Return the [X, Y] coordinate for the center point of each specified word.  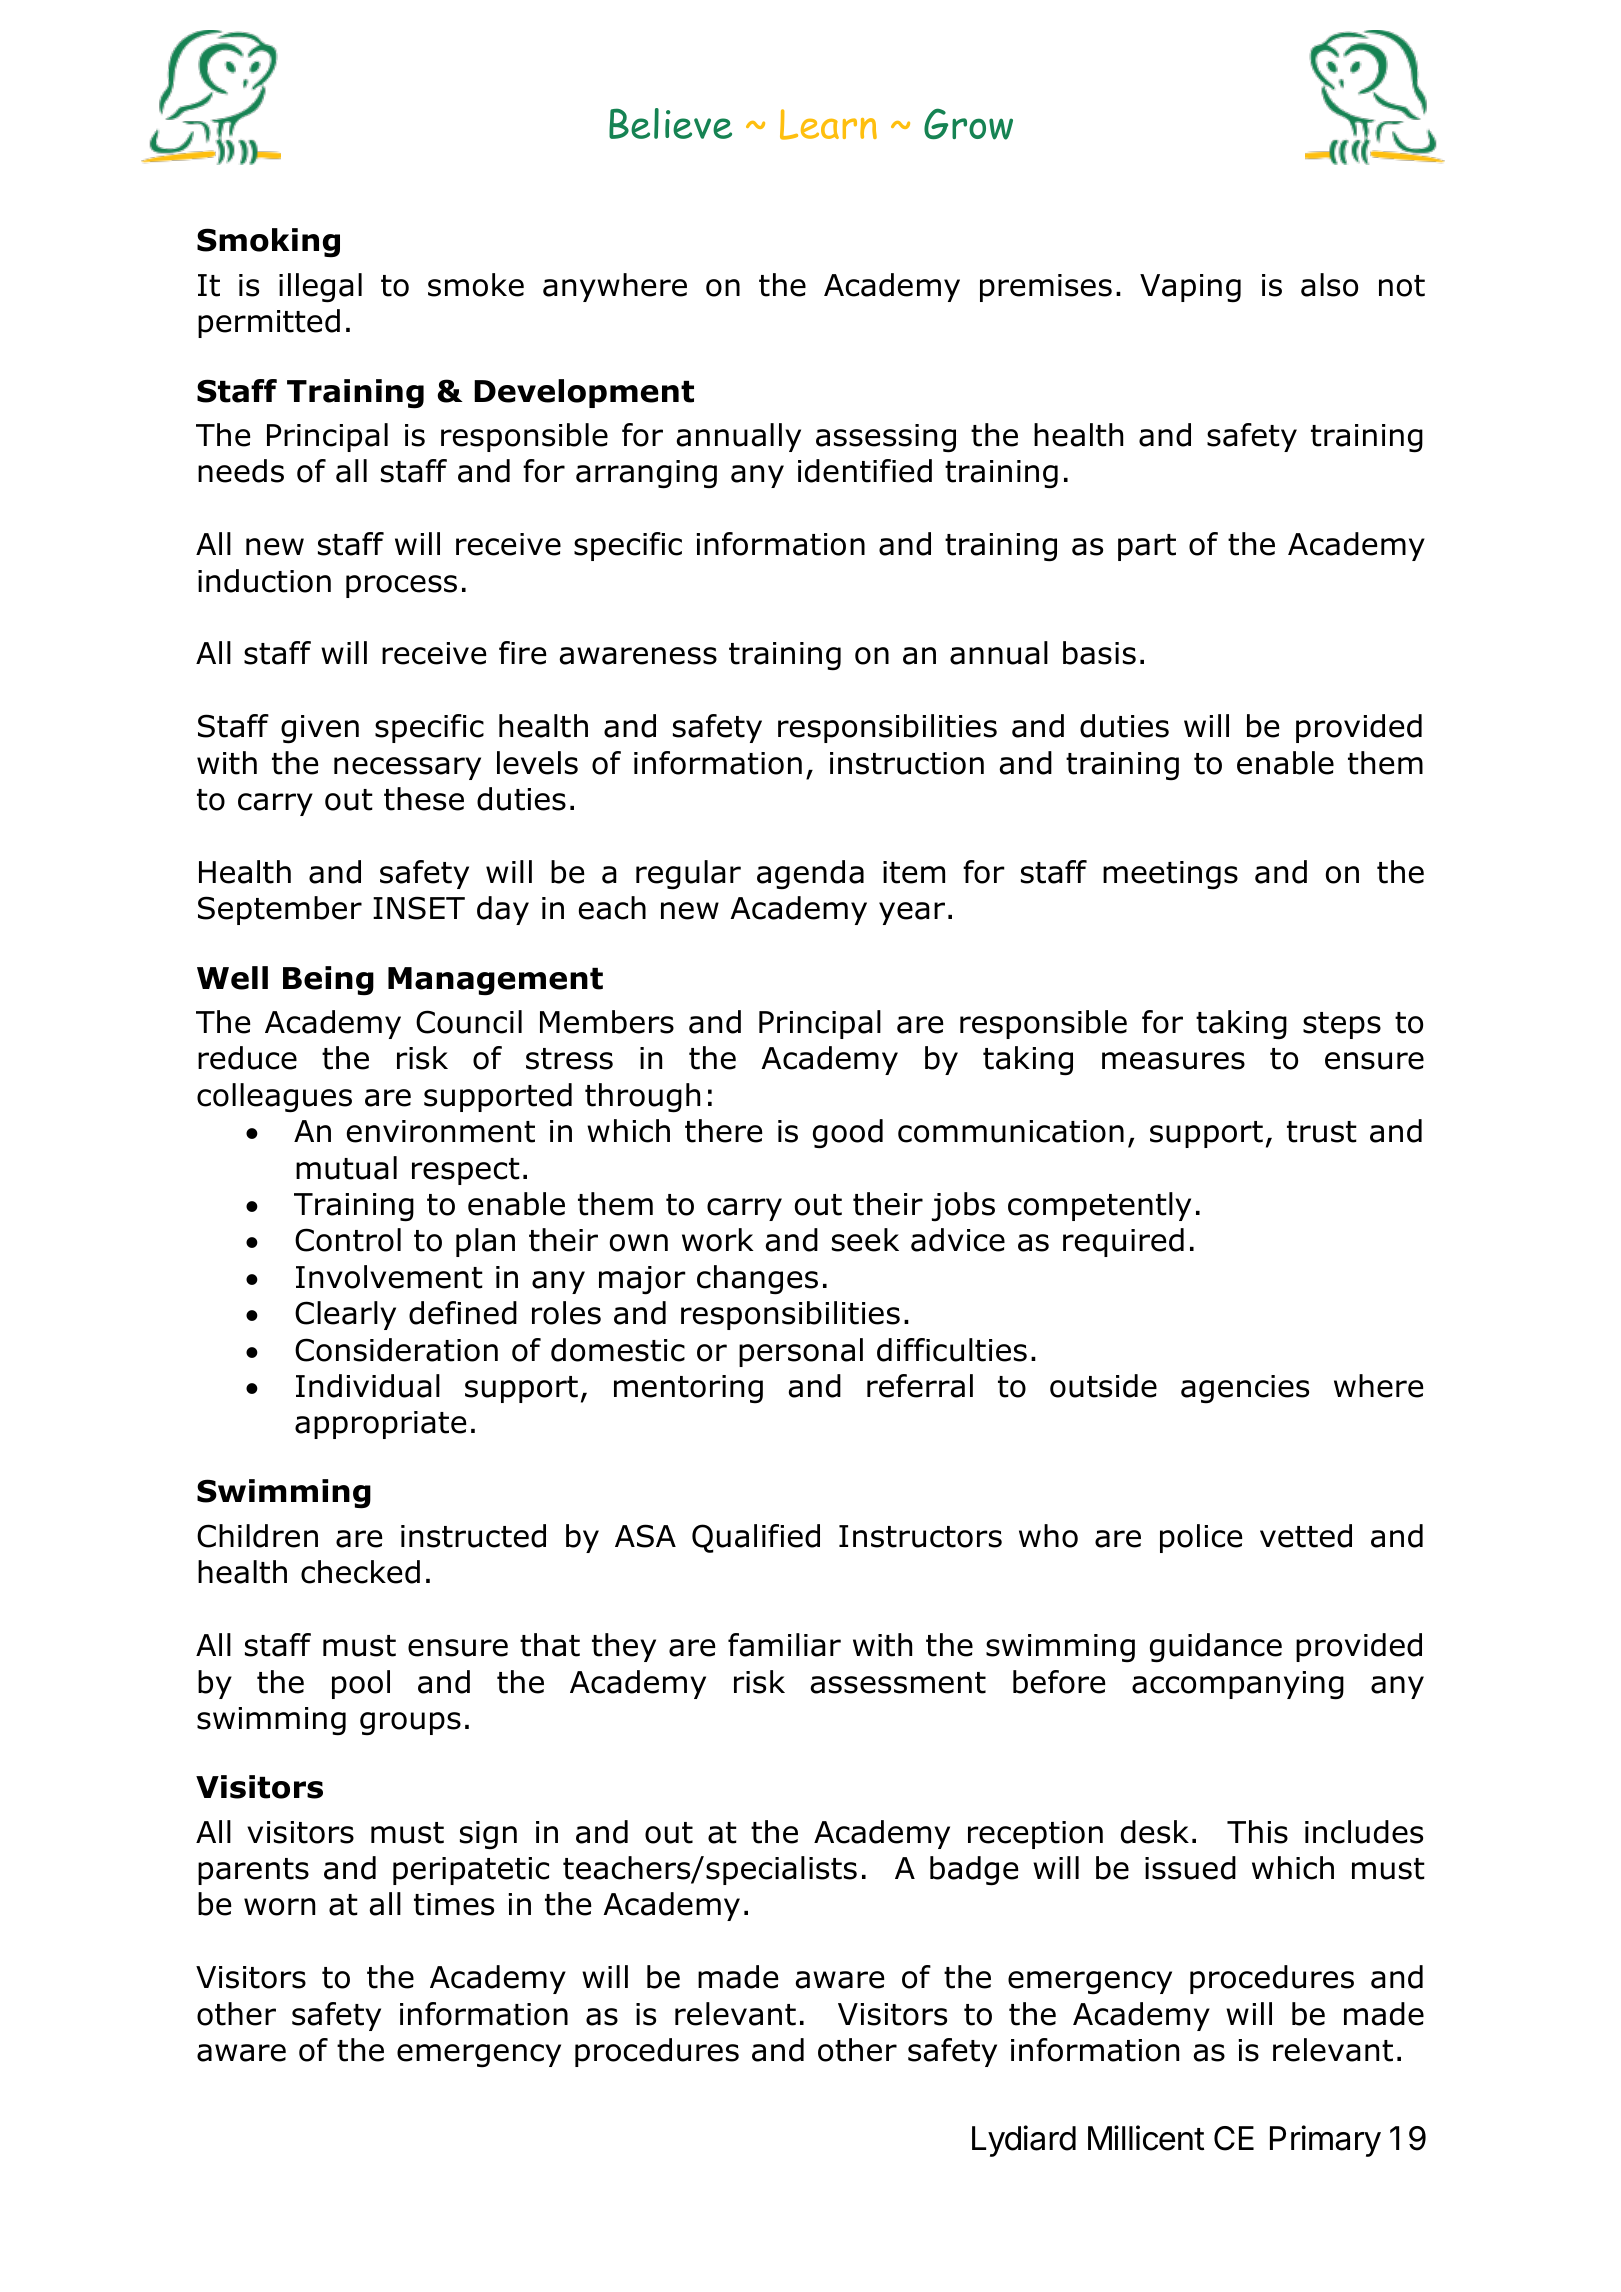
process [401, 586]
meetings [1170, 875]
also [1329, 285]
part [1147, 547]
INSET [419, 908]
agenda [810, 875]
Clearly [345, 1315]
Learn [828, 124]
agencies [1245, 1389]
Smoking [268, 243]
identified [865, 471]
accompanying [1238, 1685]
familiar [784, 1645]
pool [361, 1684]
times [454, 1904]
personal [801, 1352]
